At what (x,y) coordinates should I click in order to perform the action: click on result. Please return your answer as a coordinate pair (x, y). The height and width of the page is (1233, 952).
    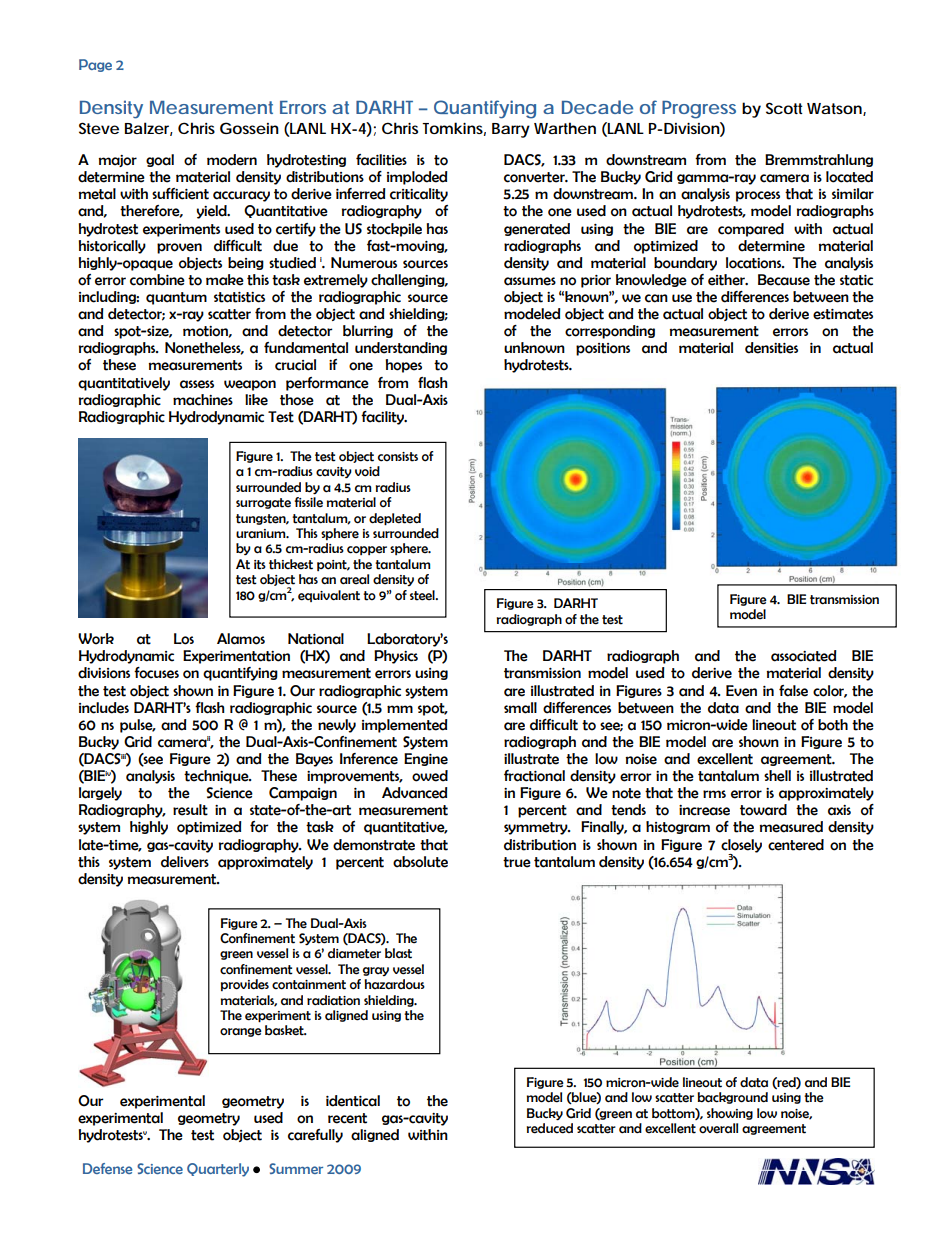
    Looking at the image, I should click on (190, 810).
